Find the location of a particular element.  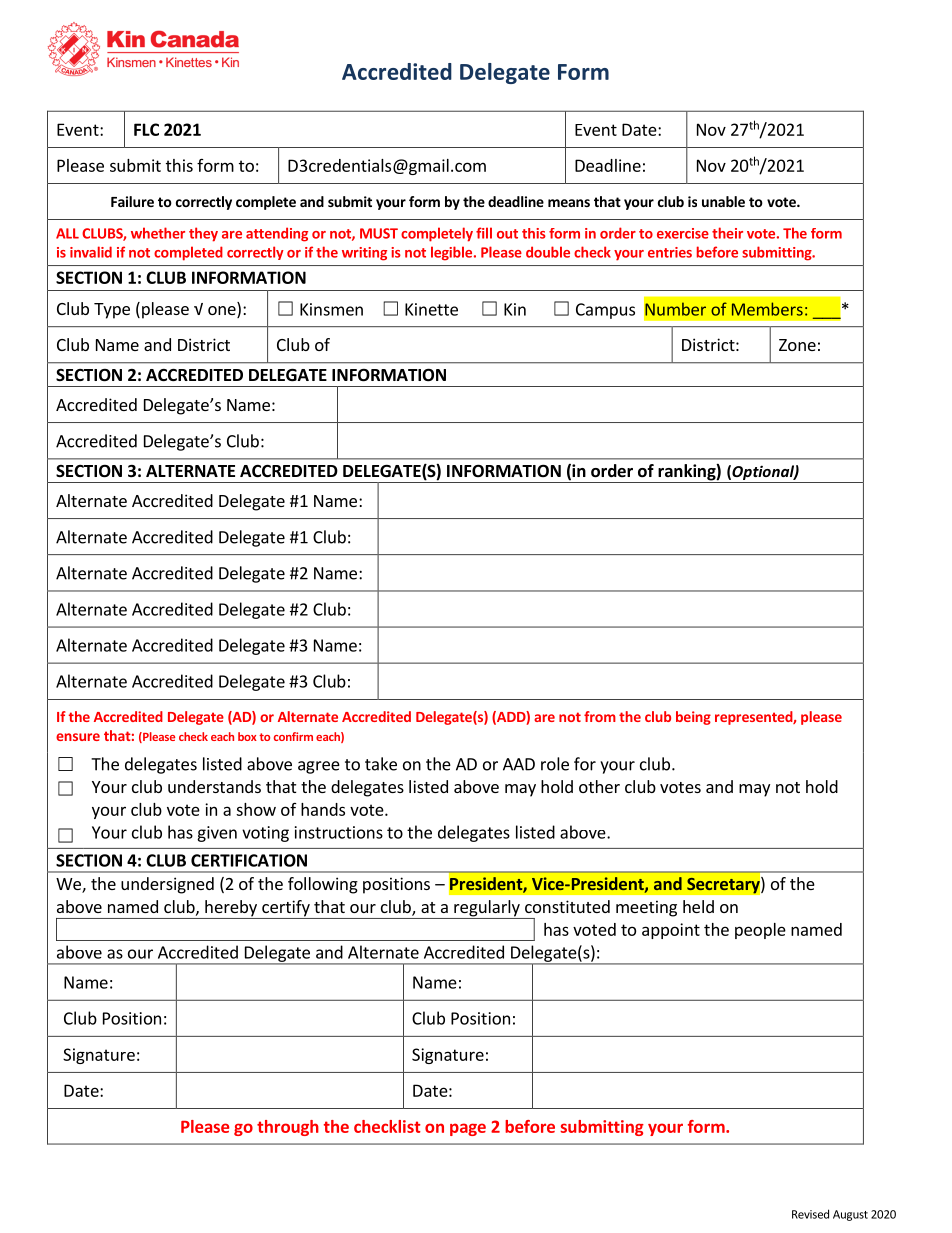

FLC is located at coordinates (146, 129).
